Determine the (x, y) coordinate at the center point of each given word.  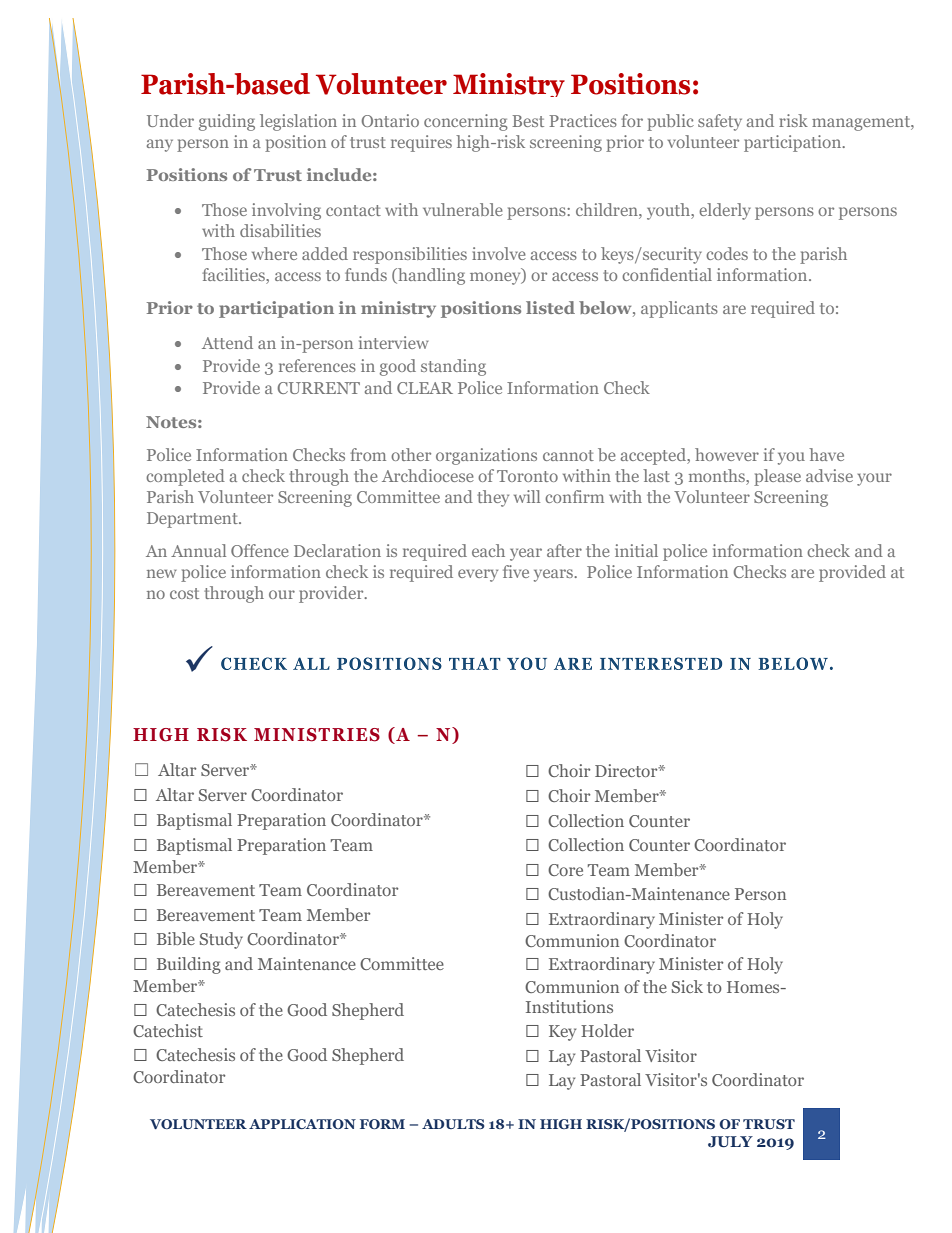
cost (184, 593)
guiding (227, 122)
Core (565, 870)
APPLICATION (302, 1124)
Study (221, 940)
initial (636, 550)
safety (720, 122)
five (516, 571)
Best (528, 121)
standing (453, 367)
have (826, 454)
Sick (687, 986)
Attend (227, 342)
